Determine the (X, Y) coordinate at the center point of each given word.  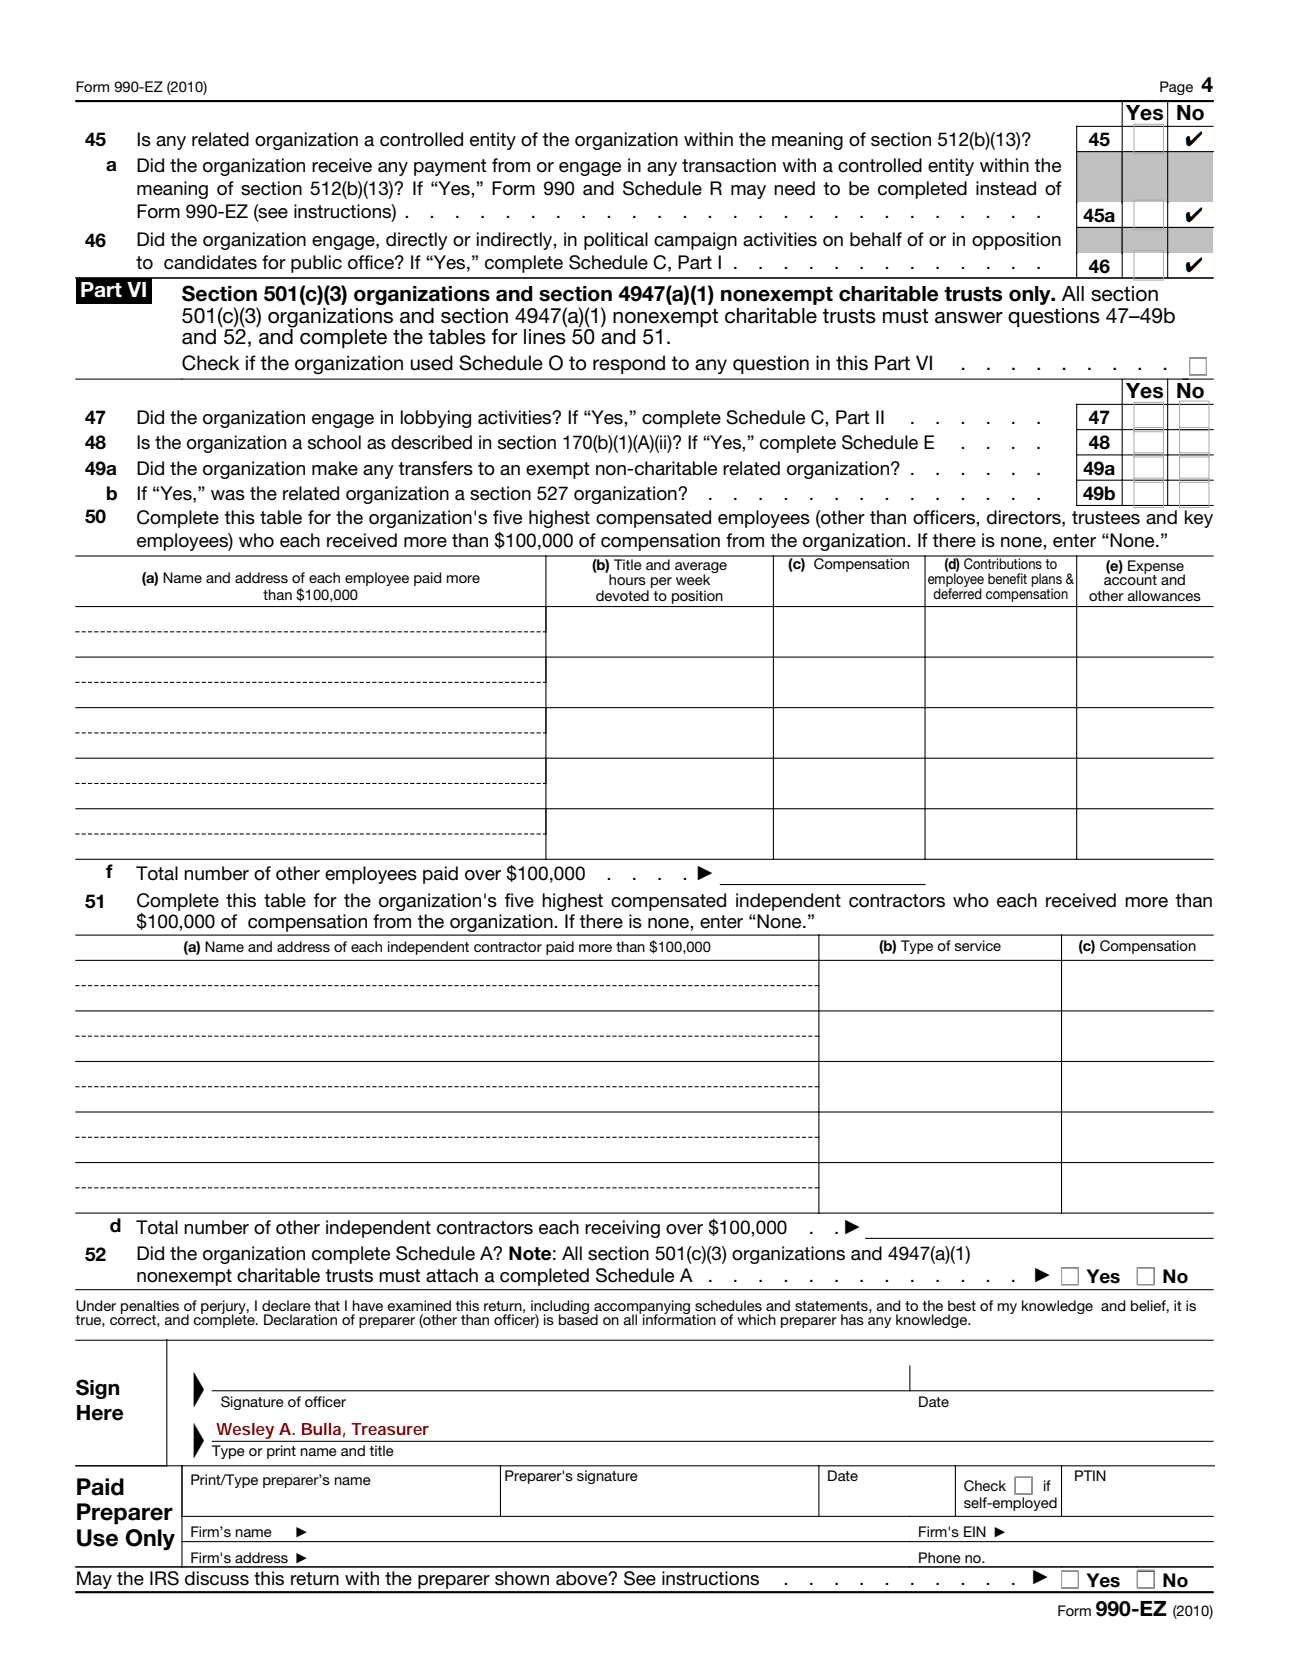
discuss (217, 1578)
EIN (975, 1531)
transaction (729, 165)
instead (1006, 188)
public (316, 264)
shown (522, 1578)
